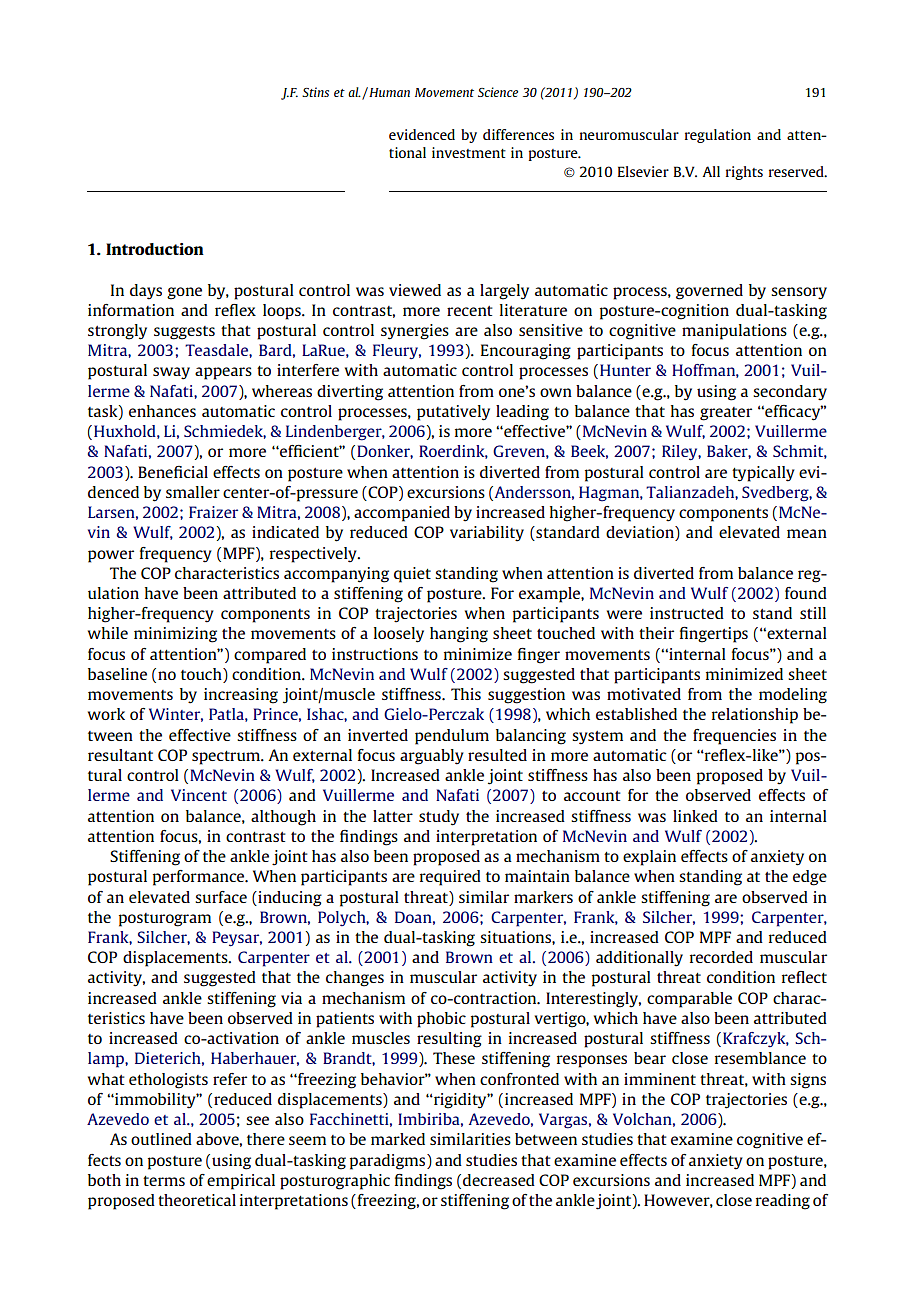  Describe the element at coordinates (498, 92) in the screenshot. I see `Science` at that location.
